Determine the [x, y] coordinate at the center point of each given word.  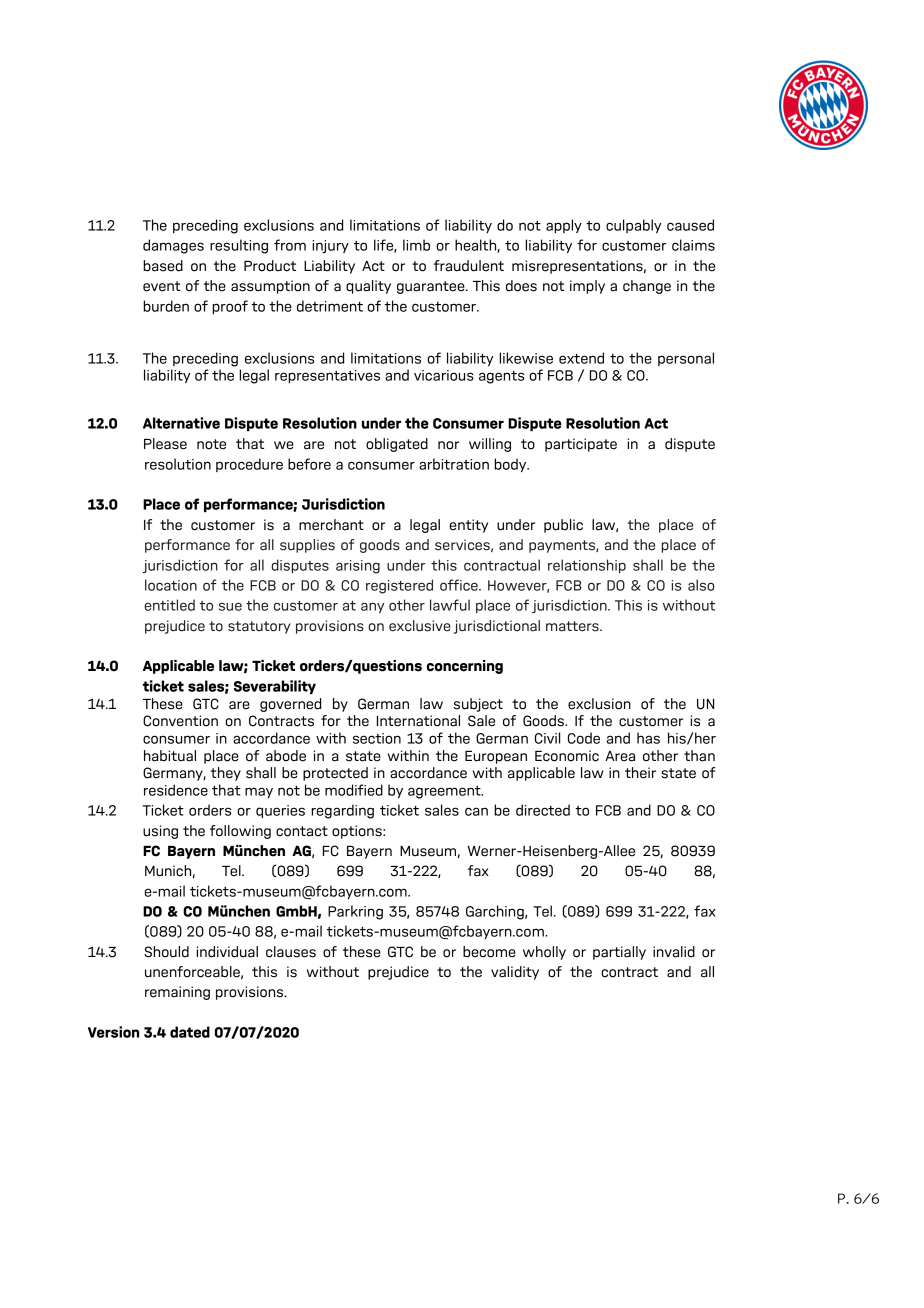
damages [173, 246]
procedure [249, 465]
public [563, 526]
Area [620, 756]
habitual [170, 756]
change [647, 287]
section [377, 738]
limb [416, 245]
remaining [177, 993]
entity [468, 526]
